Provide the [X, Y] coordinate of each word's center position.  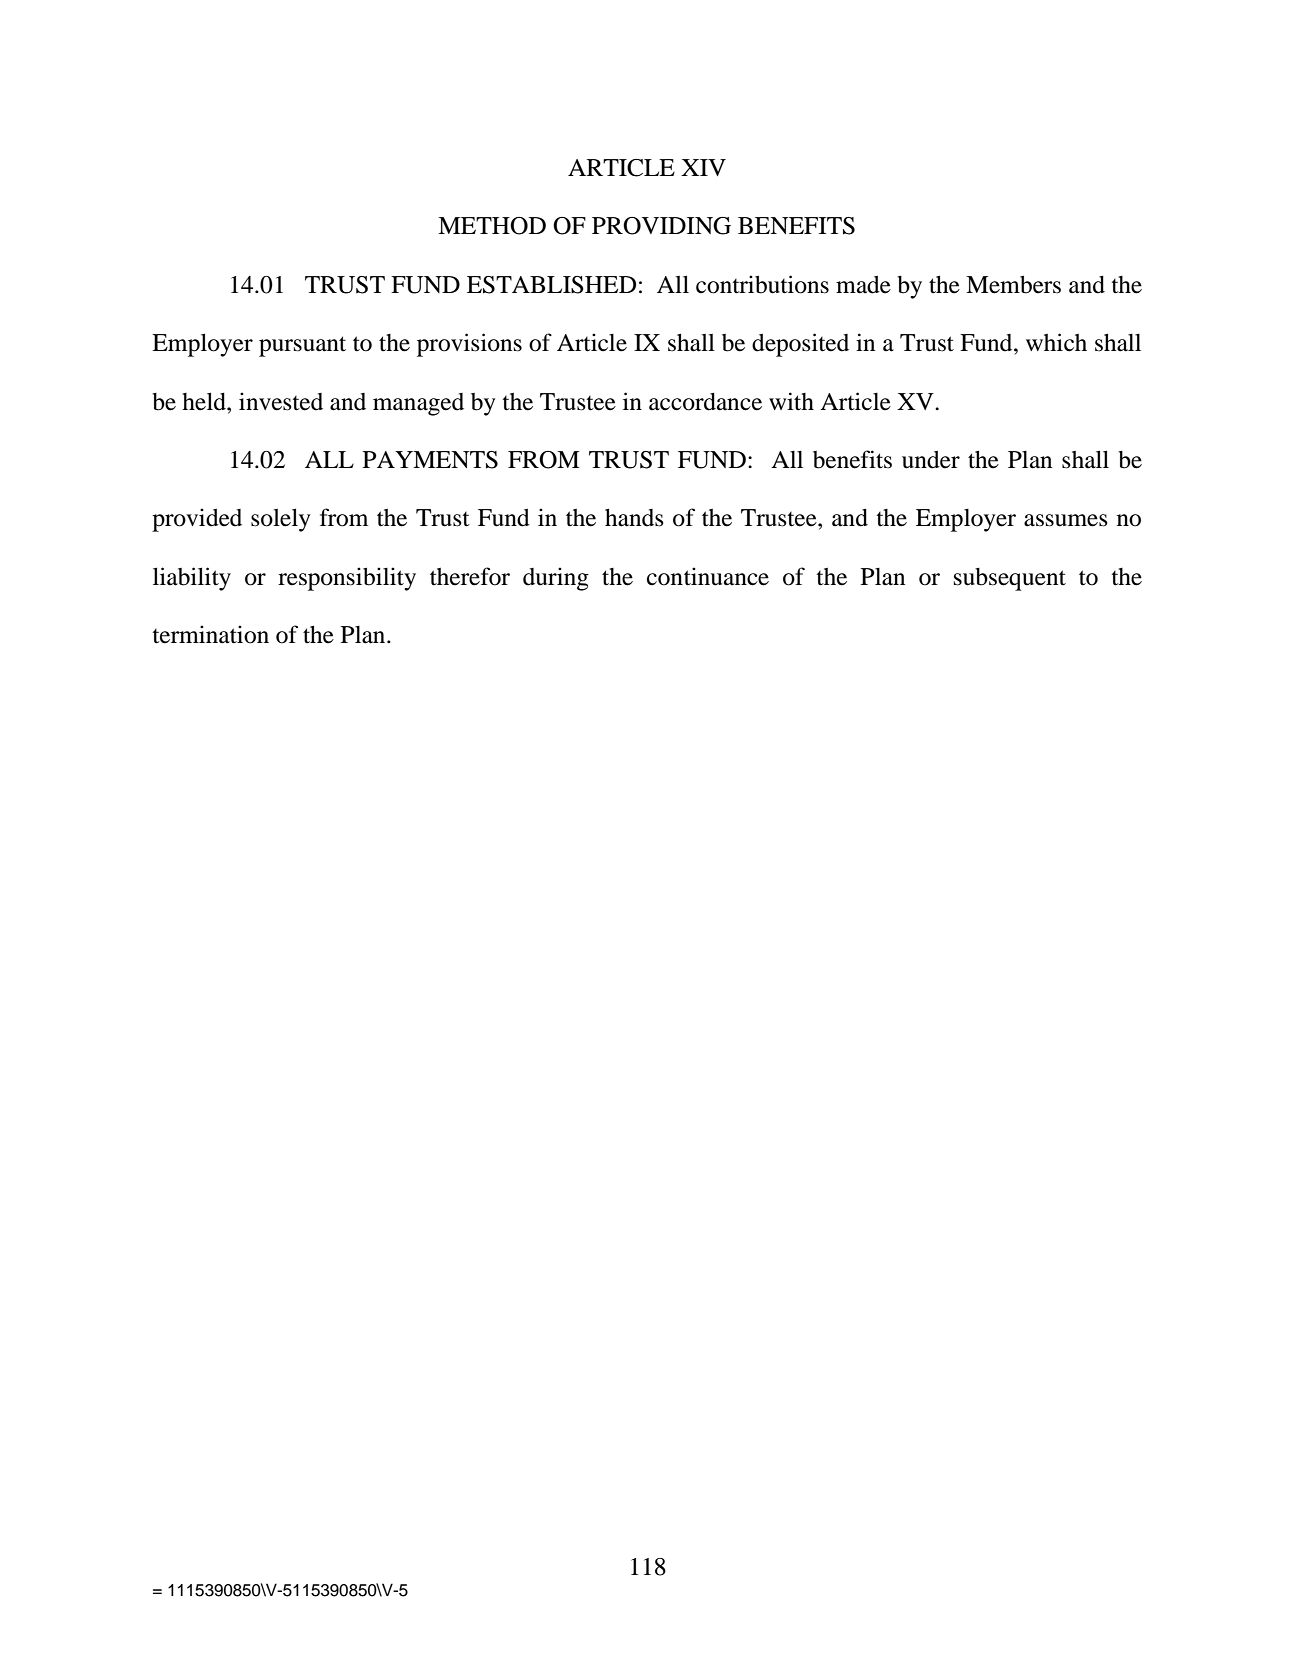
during [556, 579]
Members [1013, 284]
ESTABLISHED [551, 285]
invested [281, 401]
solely [280, 520]
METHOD [492, 226]
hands [634, 518]
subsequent [1010, 579]
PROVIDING [661, 226]
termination [210, 634]
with [791, 401]
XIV [703, 167]
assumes [1066, 520]
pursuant [302, 346]
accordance [705, 402]
